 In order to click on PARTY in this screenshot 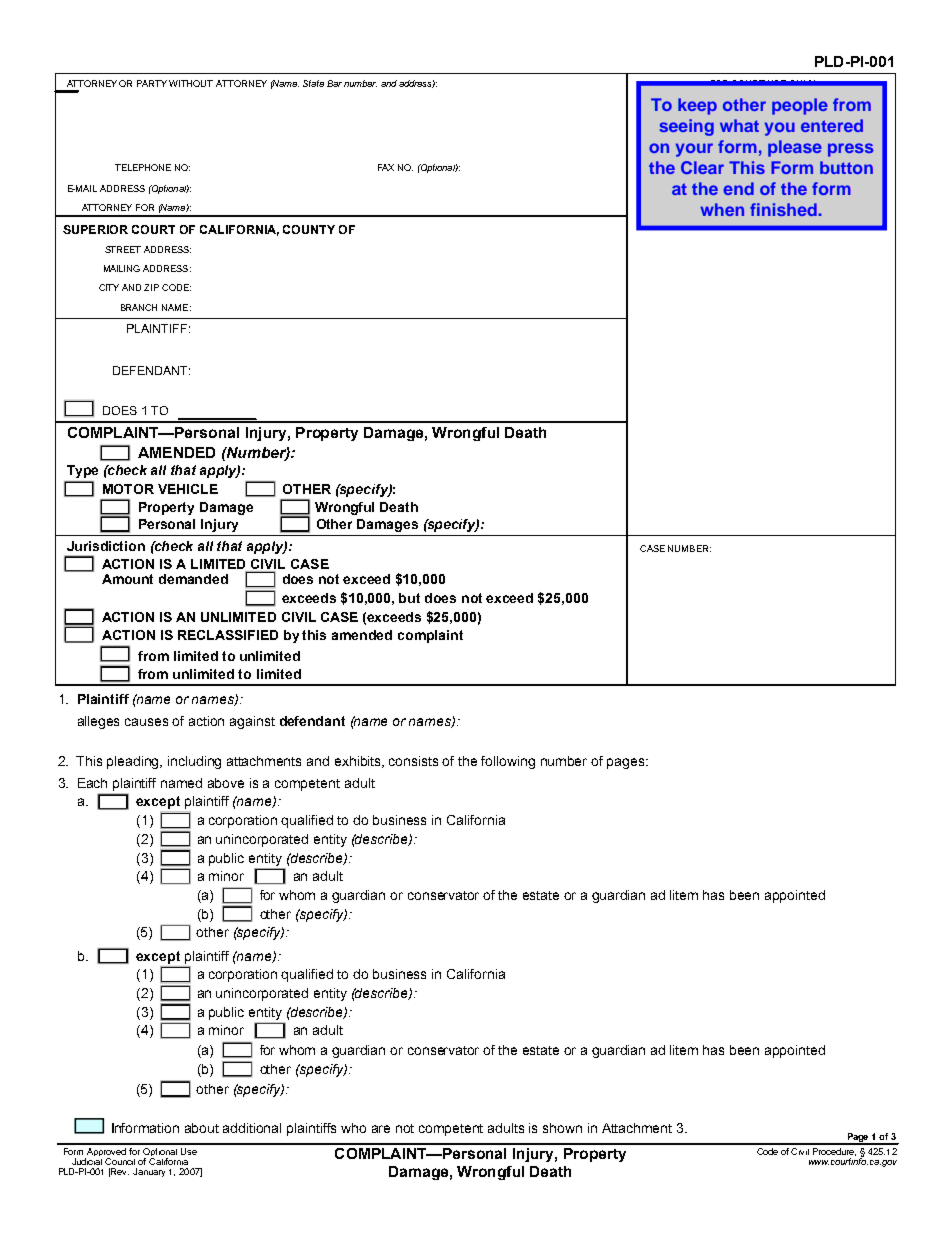, I will do `click(152, 83)`.
